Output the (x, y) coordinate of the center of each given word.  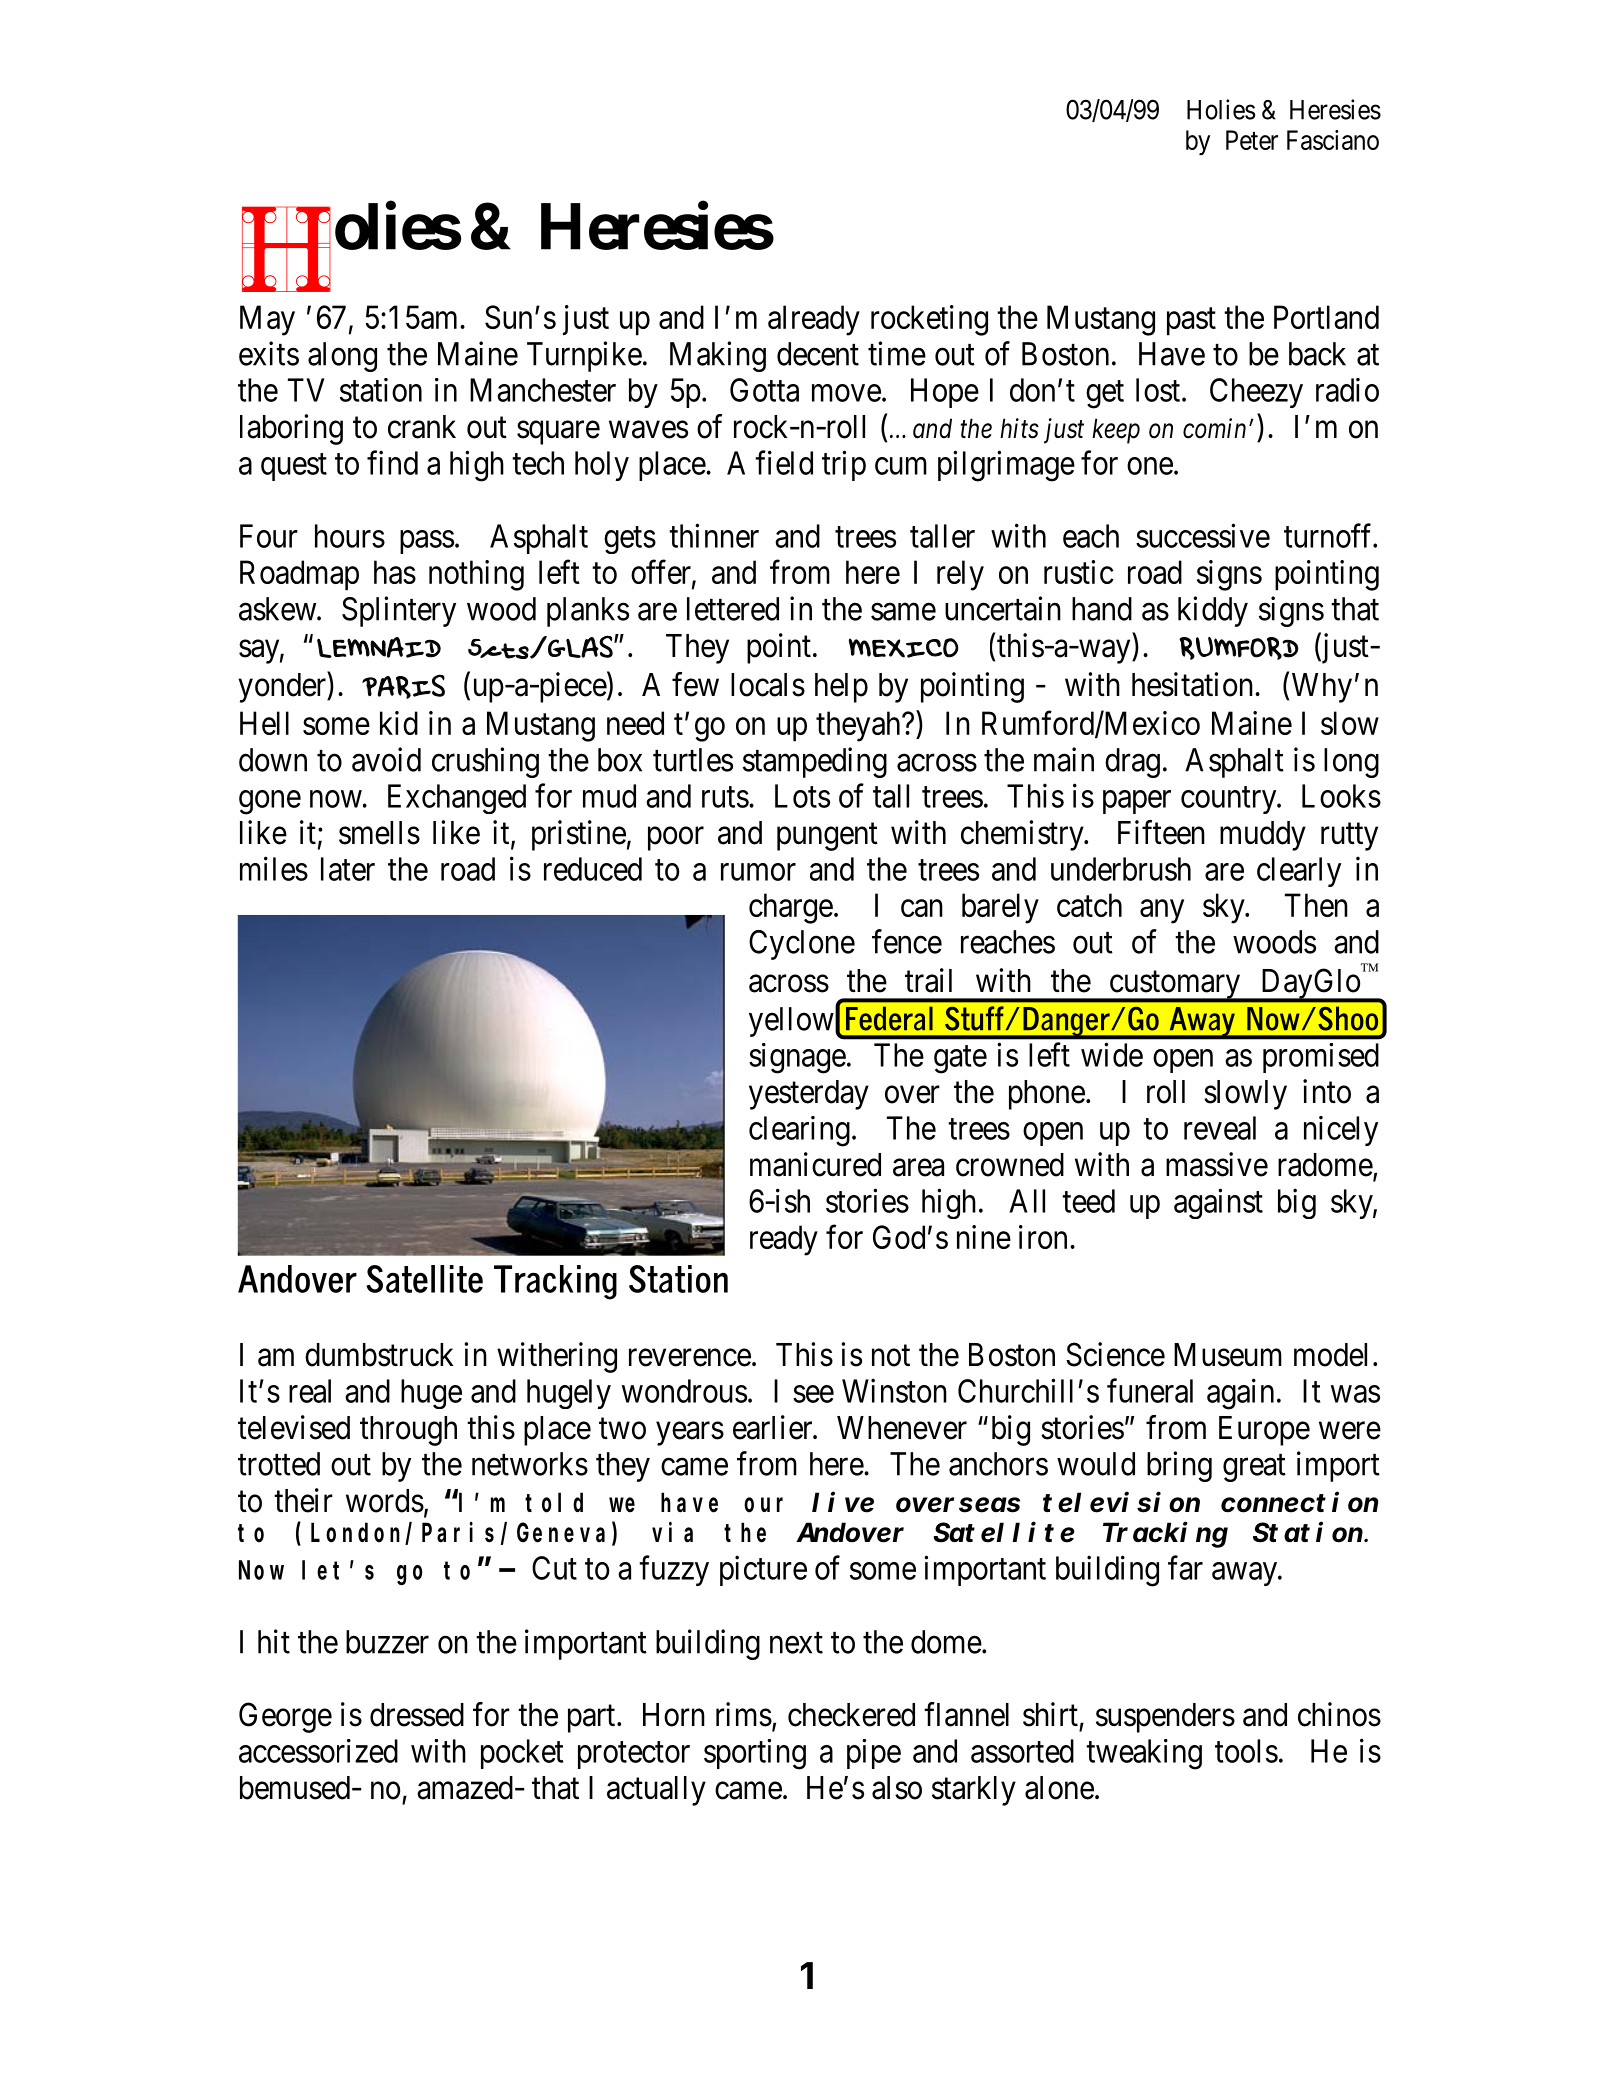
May (267, 320)
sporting (755, 1754)
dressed (417, 1715)
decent (818, 354)
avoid (386, 759)
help (841, 688)
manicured (815, 1164)
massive (1217, 1164)
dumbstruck (379, 1355)
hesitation (1192, 684)
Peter (1252, 140)
